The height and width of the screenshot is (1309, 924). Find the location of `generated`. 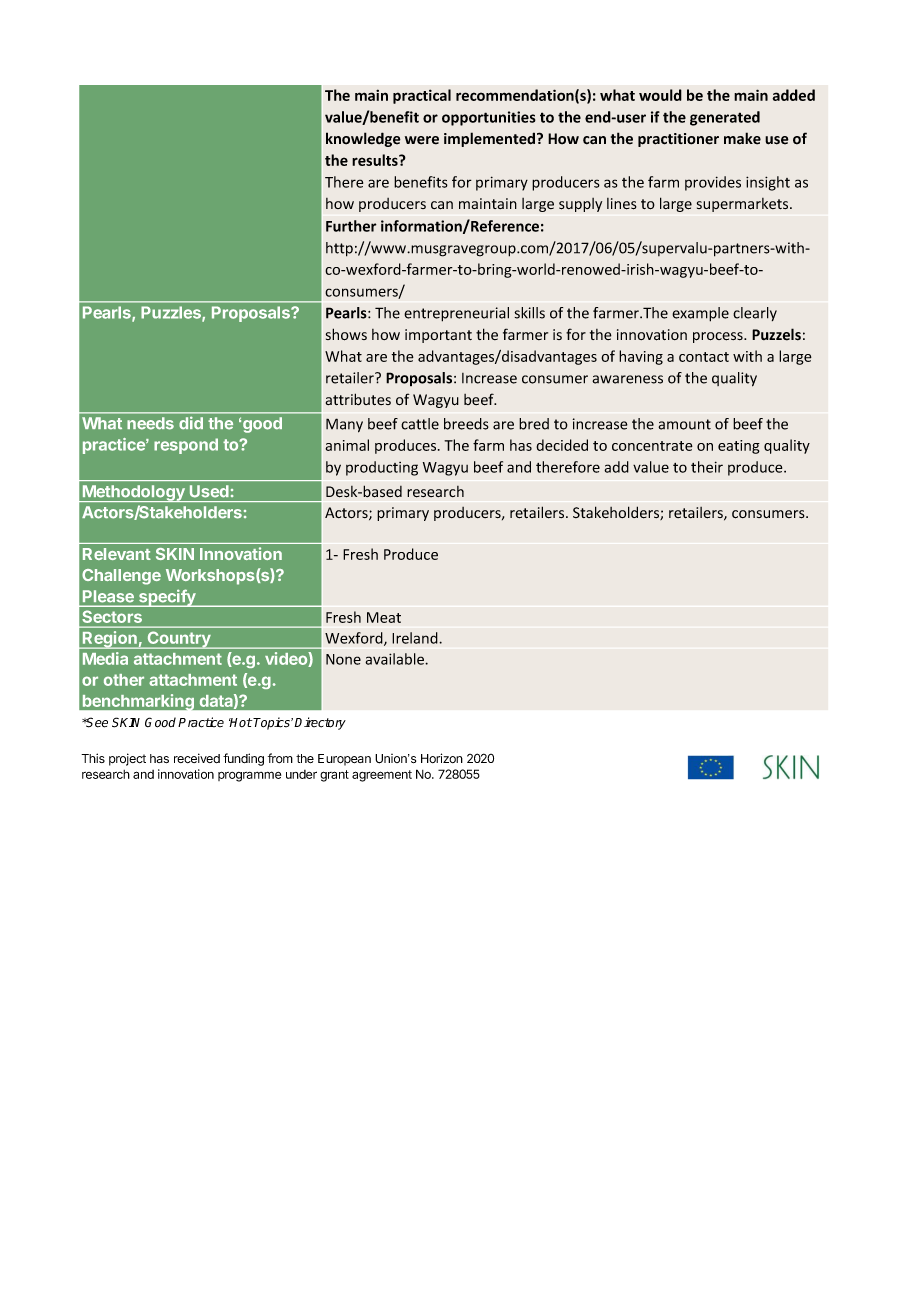

generated is located at coordinates (725, 118).
